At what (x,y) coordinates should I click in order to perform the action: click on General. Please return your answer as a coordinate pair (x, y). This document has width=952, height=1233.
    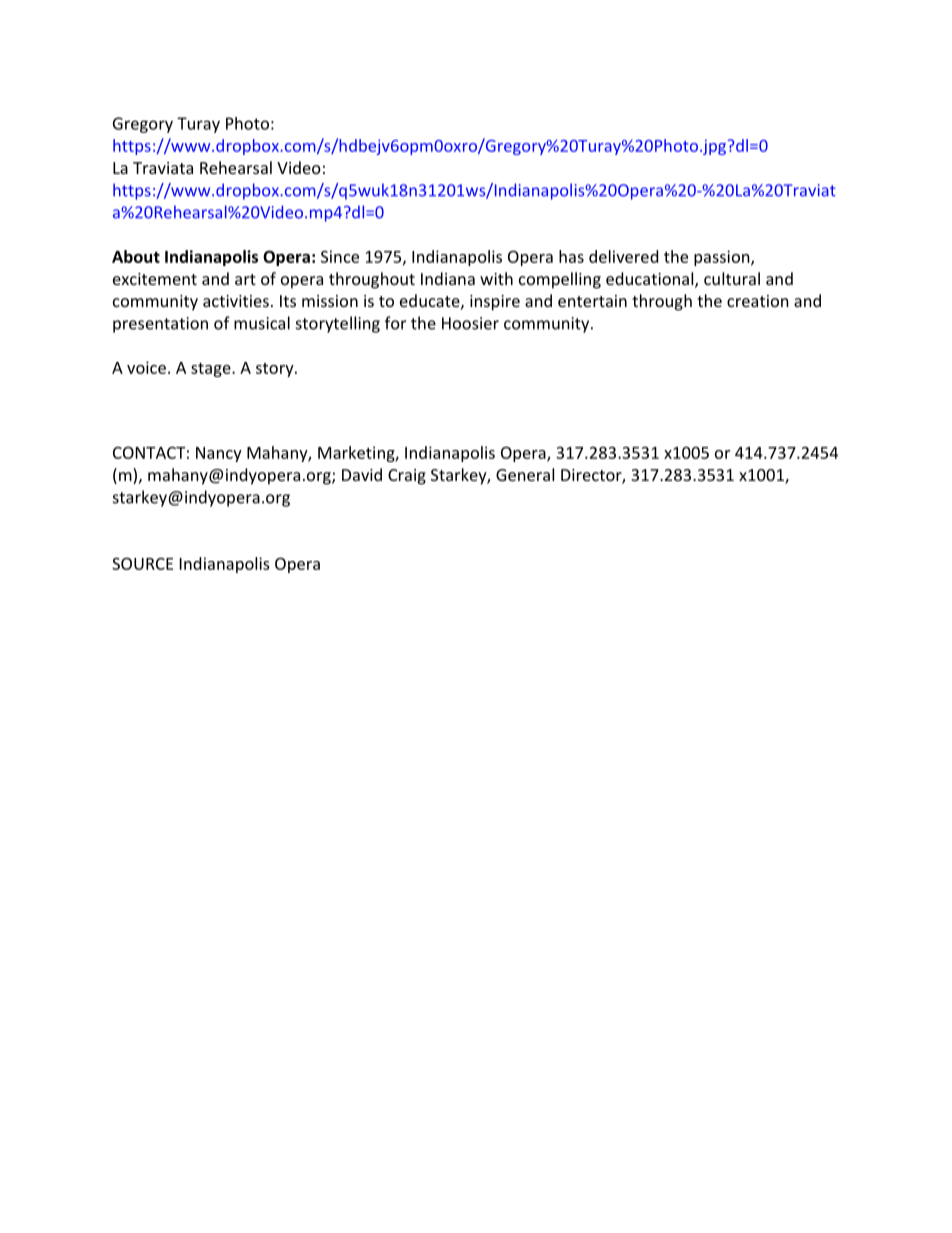
    Looking at the image, I should click on (525, 474).
